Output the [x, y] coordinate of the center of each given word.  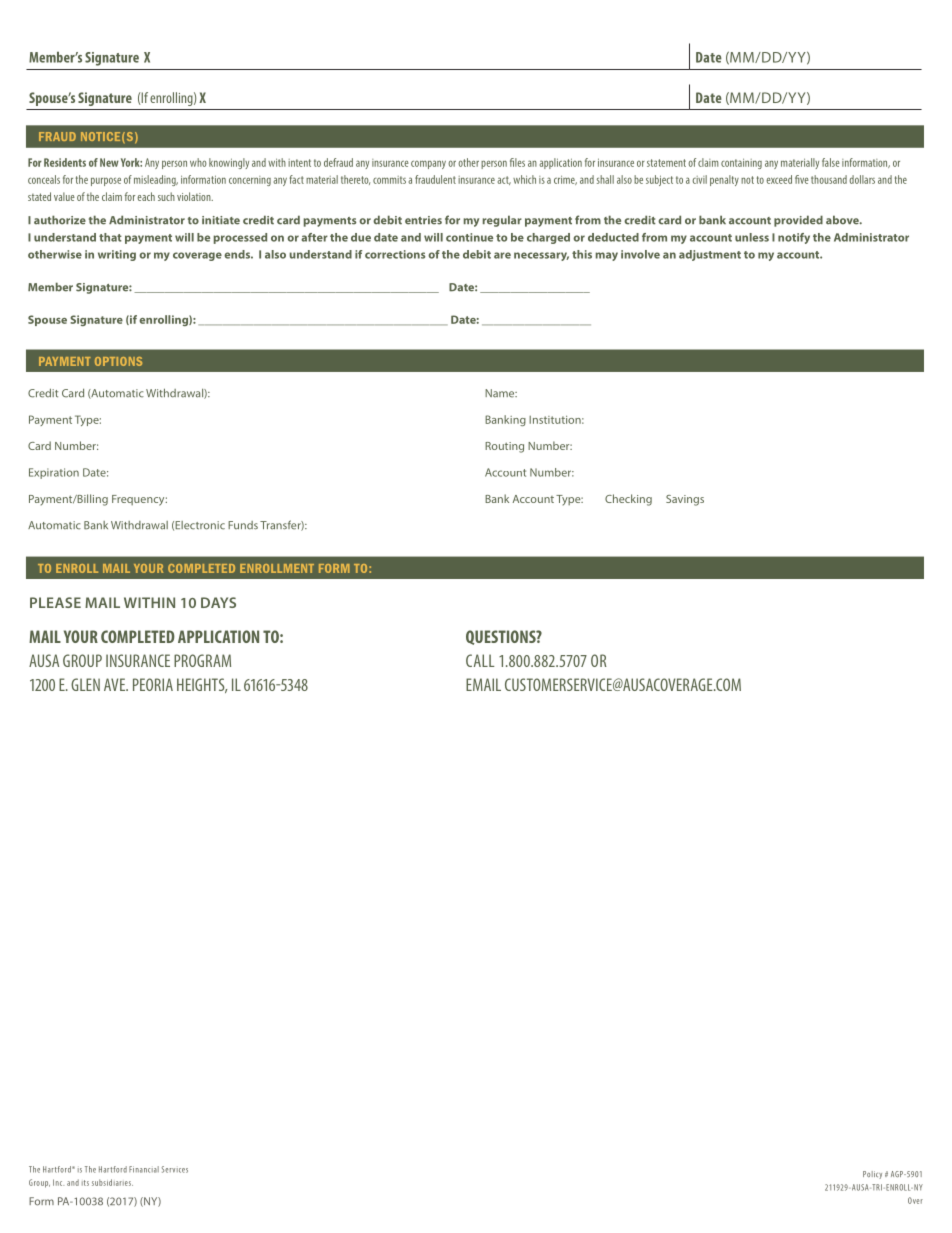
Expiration [54, 473]
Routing [504, 447]
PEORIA [153, 684]
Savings [685, 500]
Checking [628, 500]
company [428, 164]
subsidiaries [112, 1182]
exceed [779, 179]
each [146, 196]
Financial [144, 1169]
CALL [480, 660]
